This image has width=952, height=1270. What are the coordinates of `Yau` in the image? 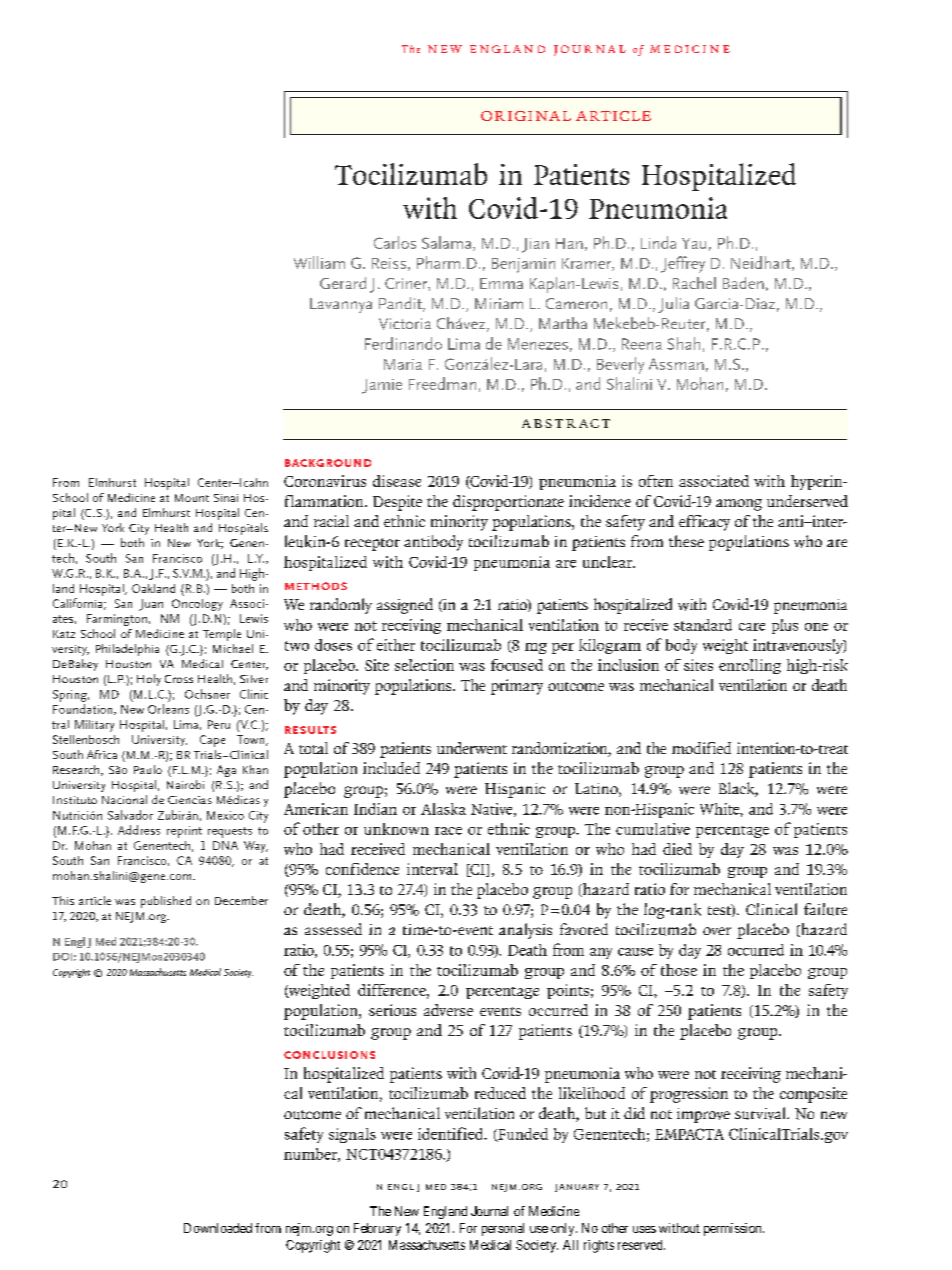 It's located at (694, 243).
